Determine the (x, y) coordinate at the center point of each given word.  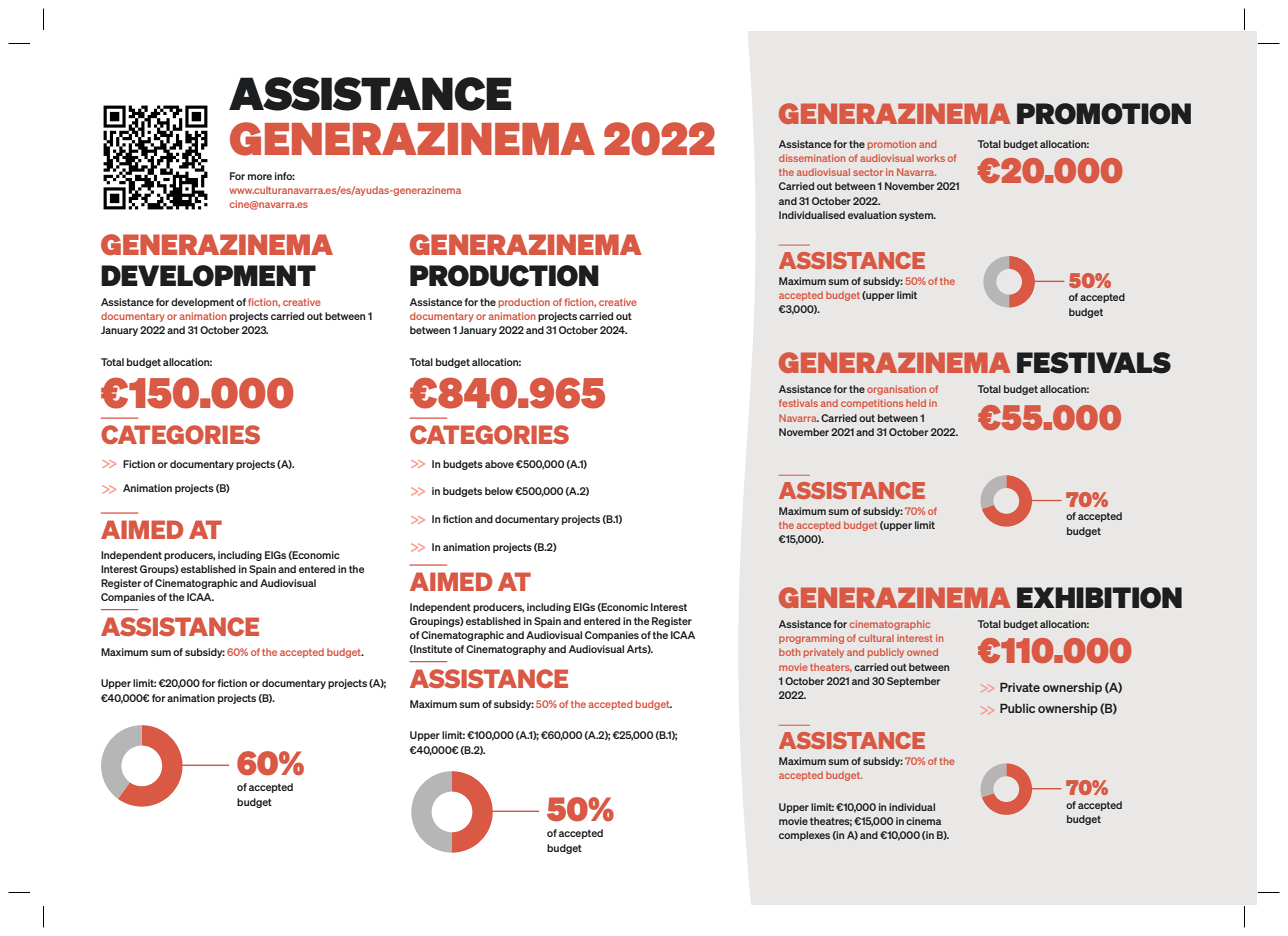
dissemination (812, 158)
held (916, 403)
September (913, 682)
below (499, 491)
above (499, 464)
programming (811, 639)
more (260, 177)
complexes (804, 836)
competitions (872, 404)
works (931, 158)
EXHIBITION (1099, 598)
